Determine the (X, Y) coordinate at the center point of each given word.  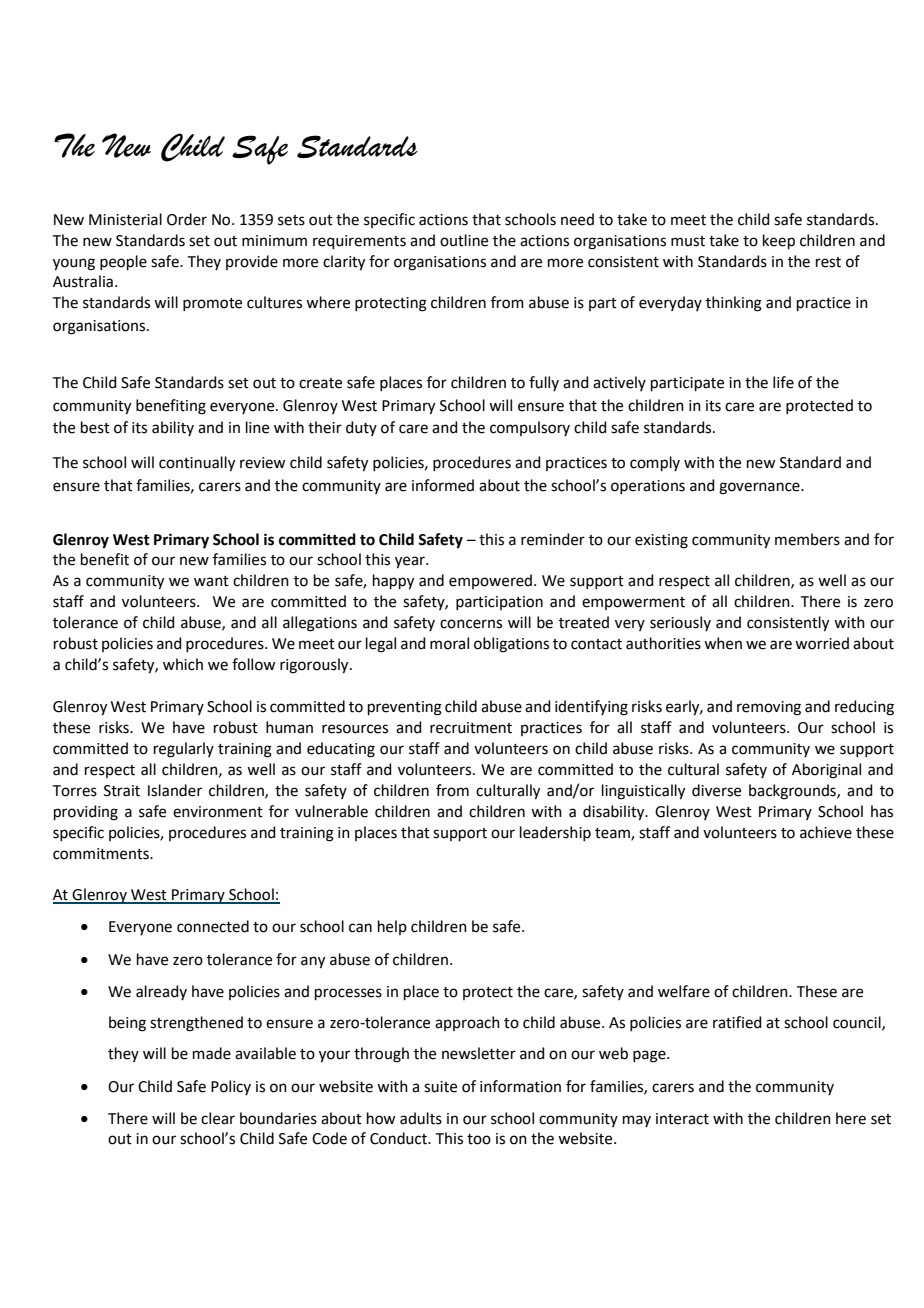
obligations (511, 645)
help (392, 927)
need (577, 219)
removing (769, 708)
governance (760, 488)
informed (443, 485)
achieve (826, 832)
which (183, 664)
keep (779, 241)
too (479, 1139)
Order (187, 219)
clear (218, 1118)
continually (197, 464)
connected (213, 926)
